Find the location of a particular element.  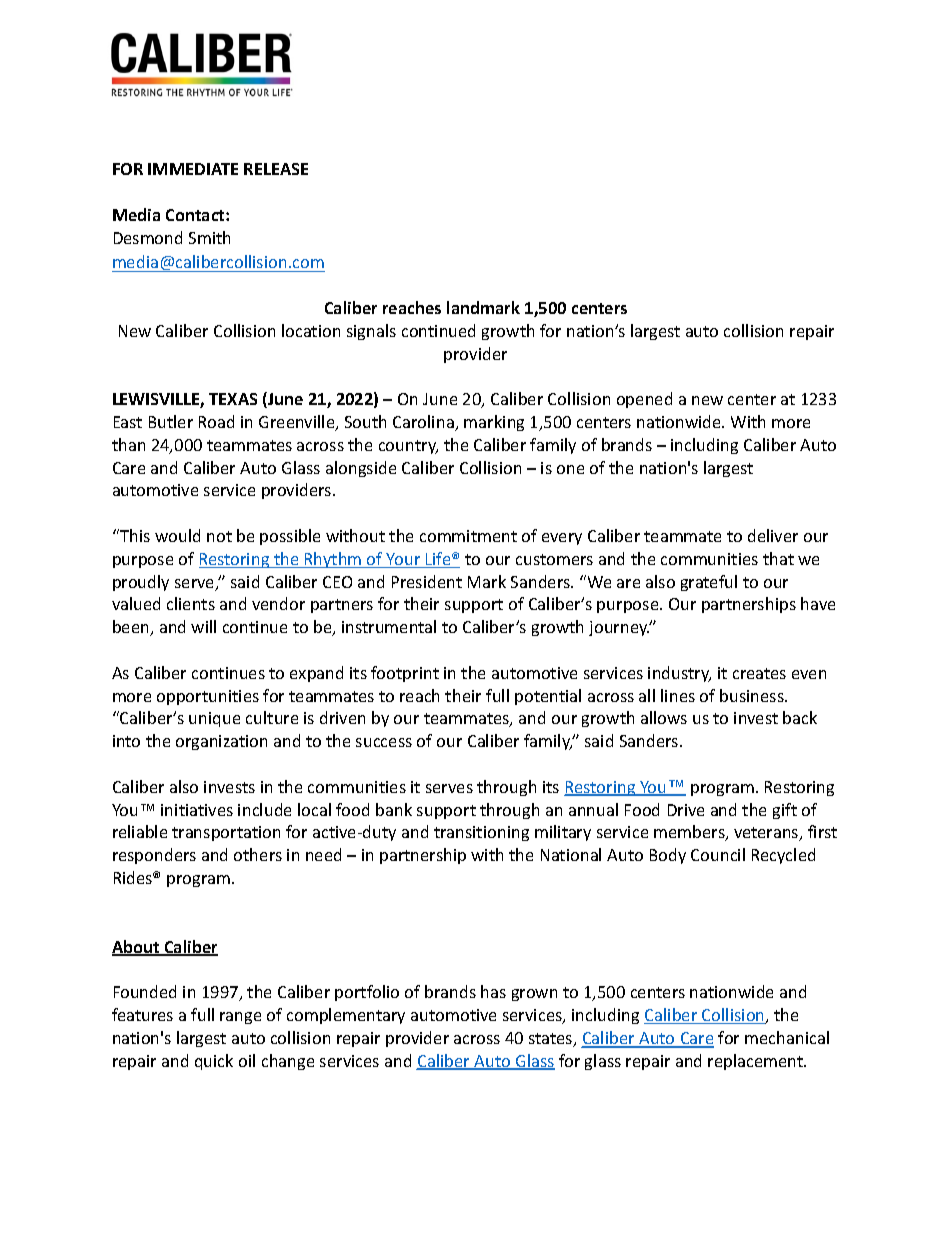

potential is located at coordinates (548, 697).
